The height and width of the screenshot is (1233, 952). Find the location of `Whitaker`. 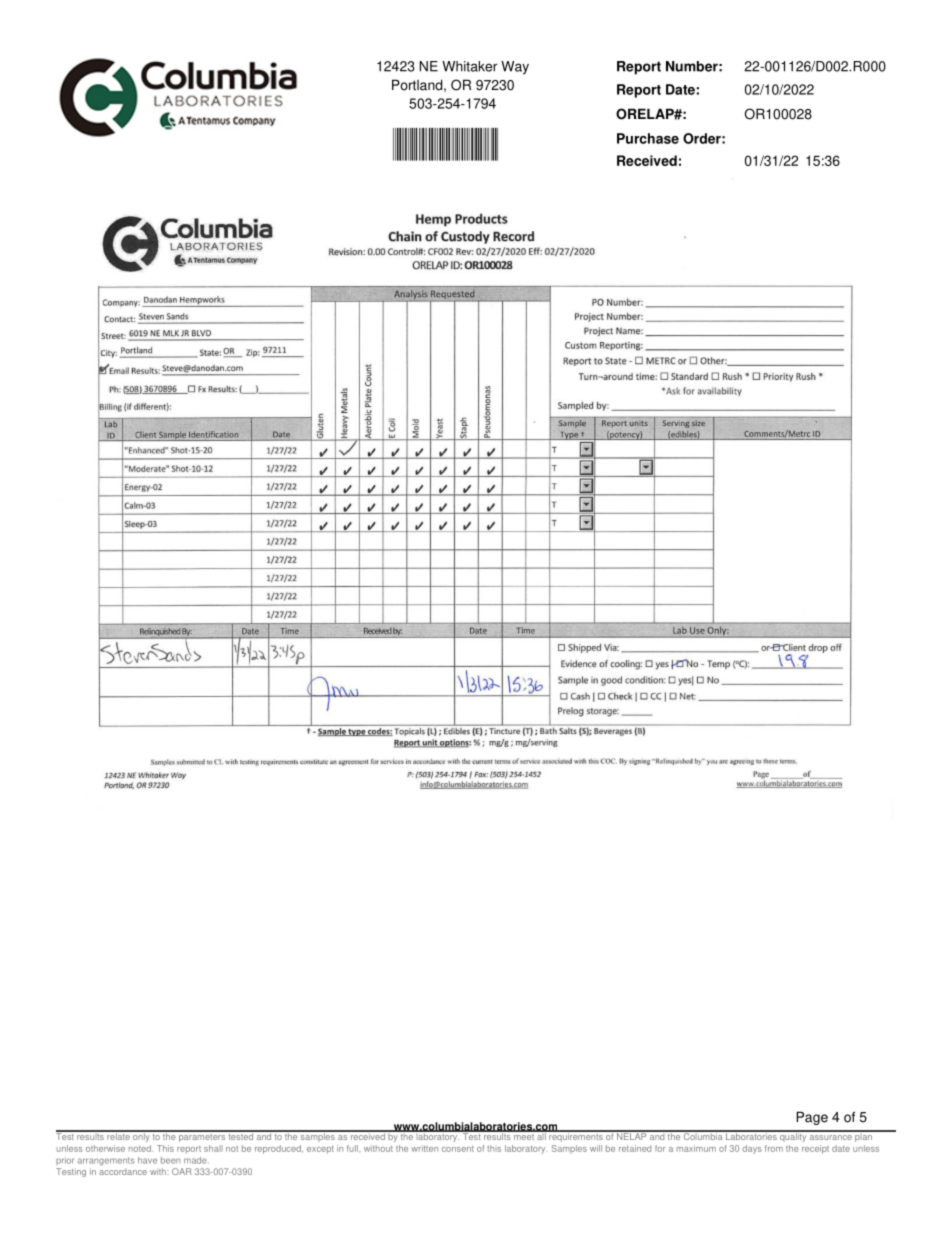

Whitaker is located at coordinates (470, 66).
